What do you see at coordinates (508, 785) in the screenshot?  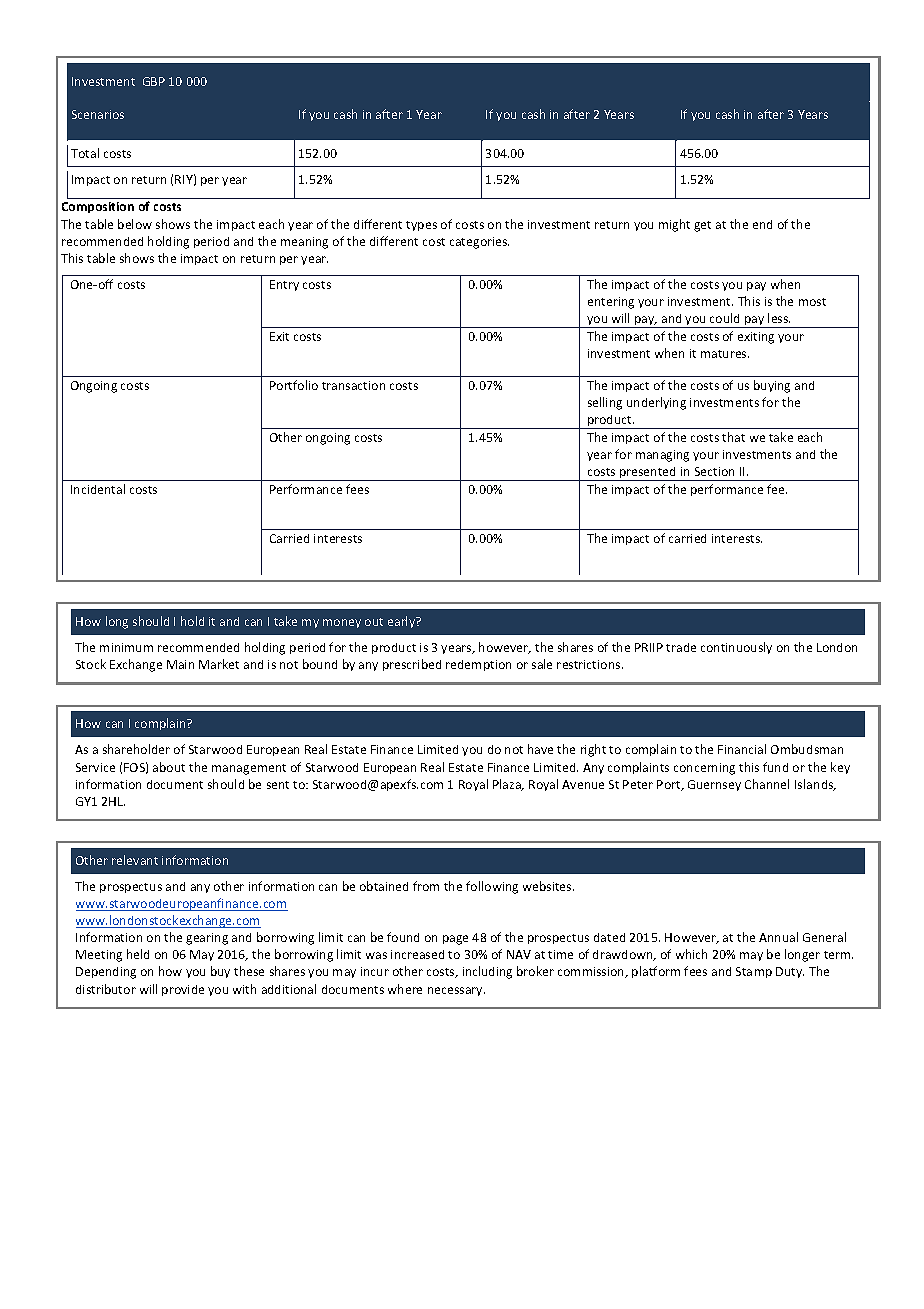 I see `Plaza` at bounding box center [508, 785].
